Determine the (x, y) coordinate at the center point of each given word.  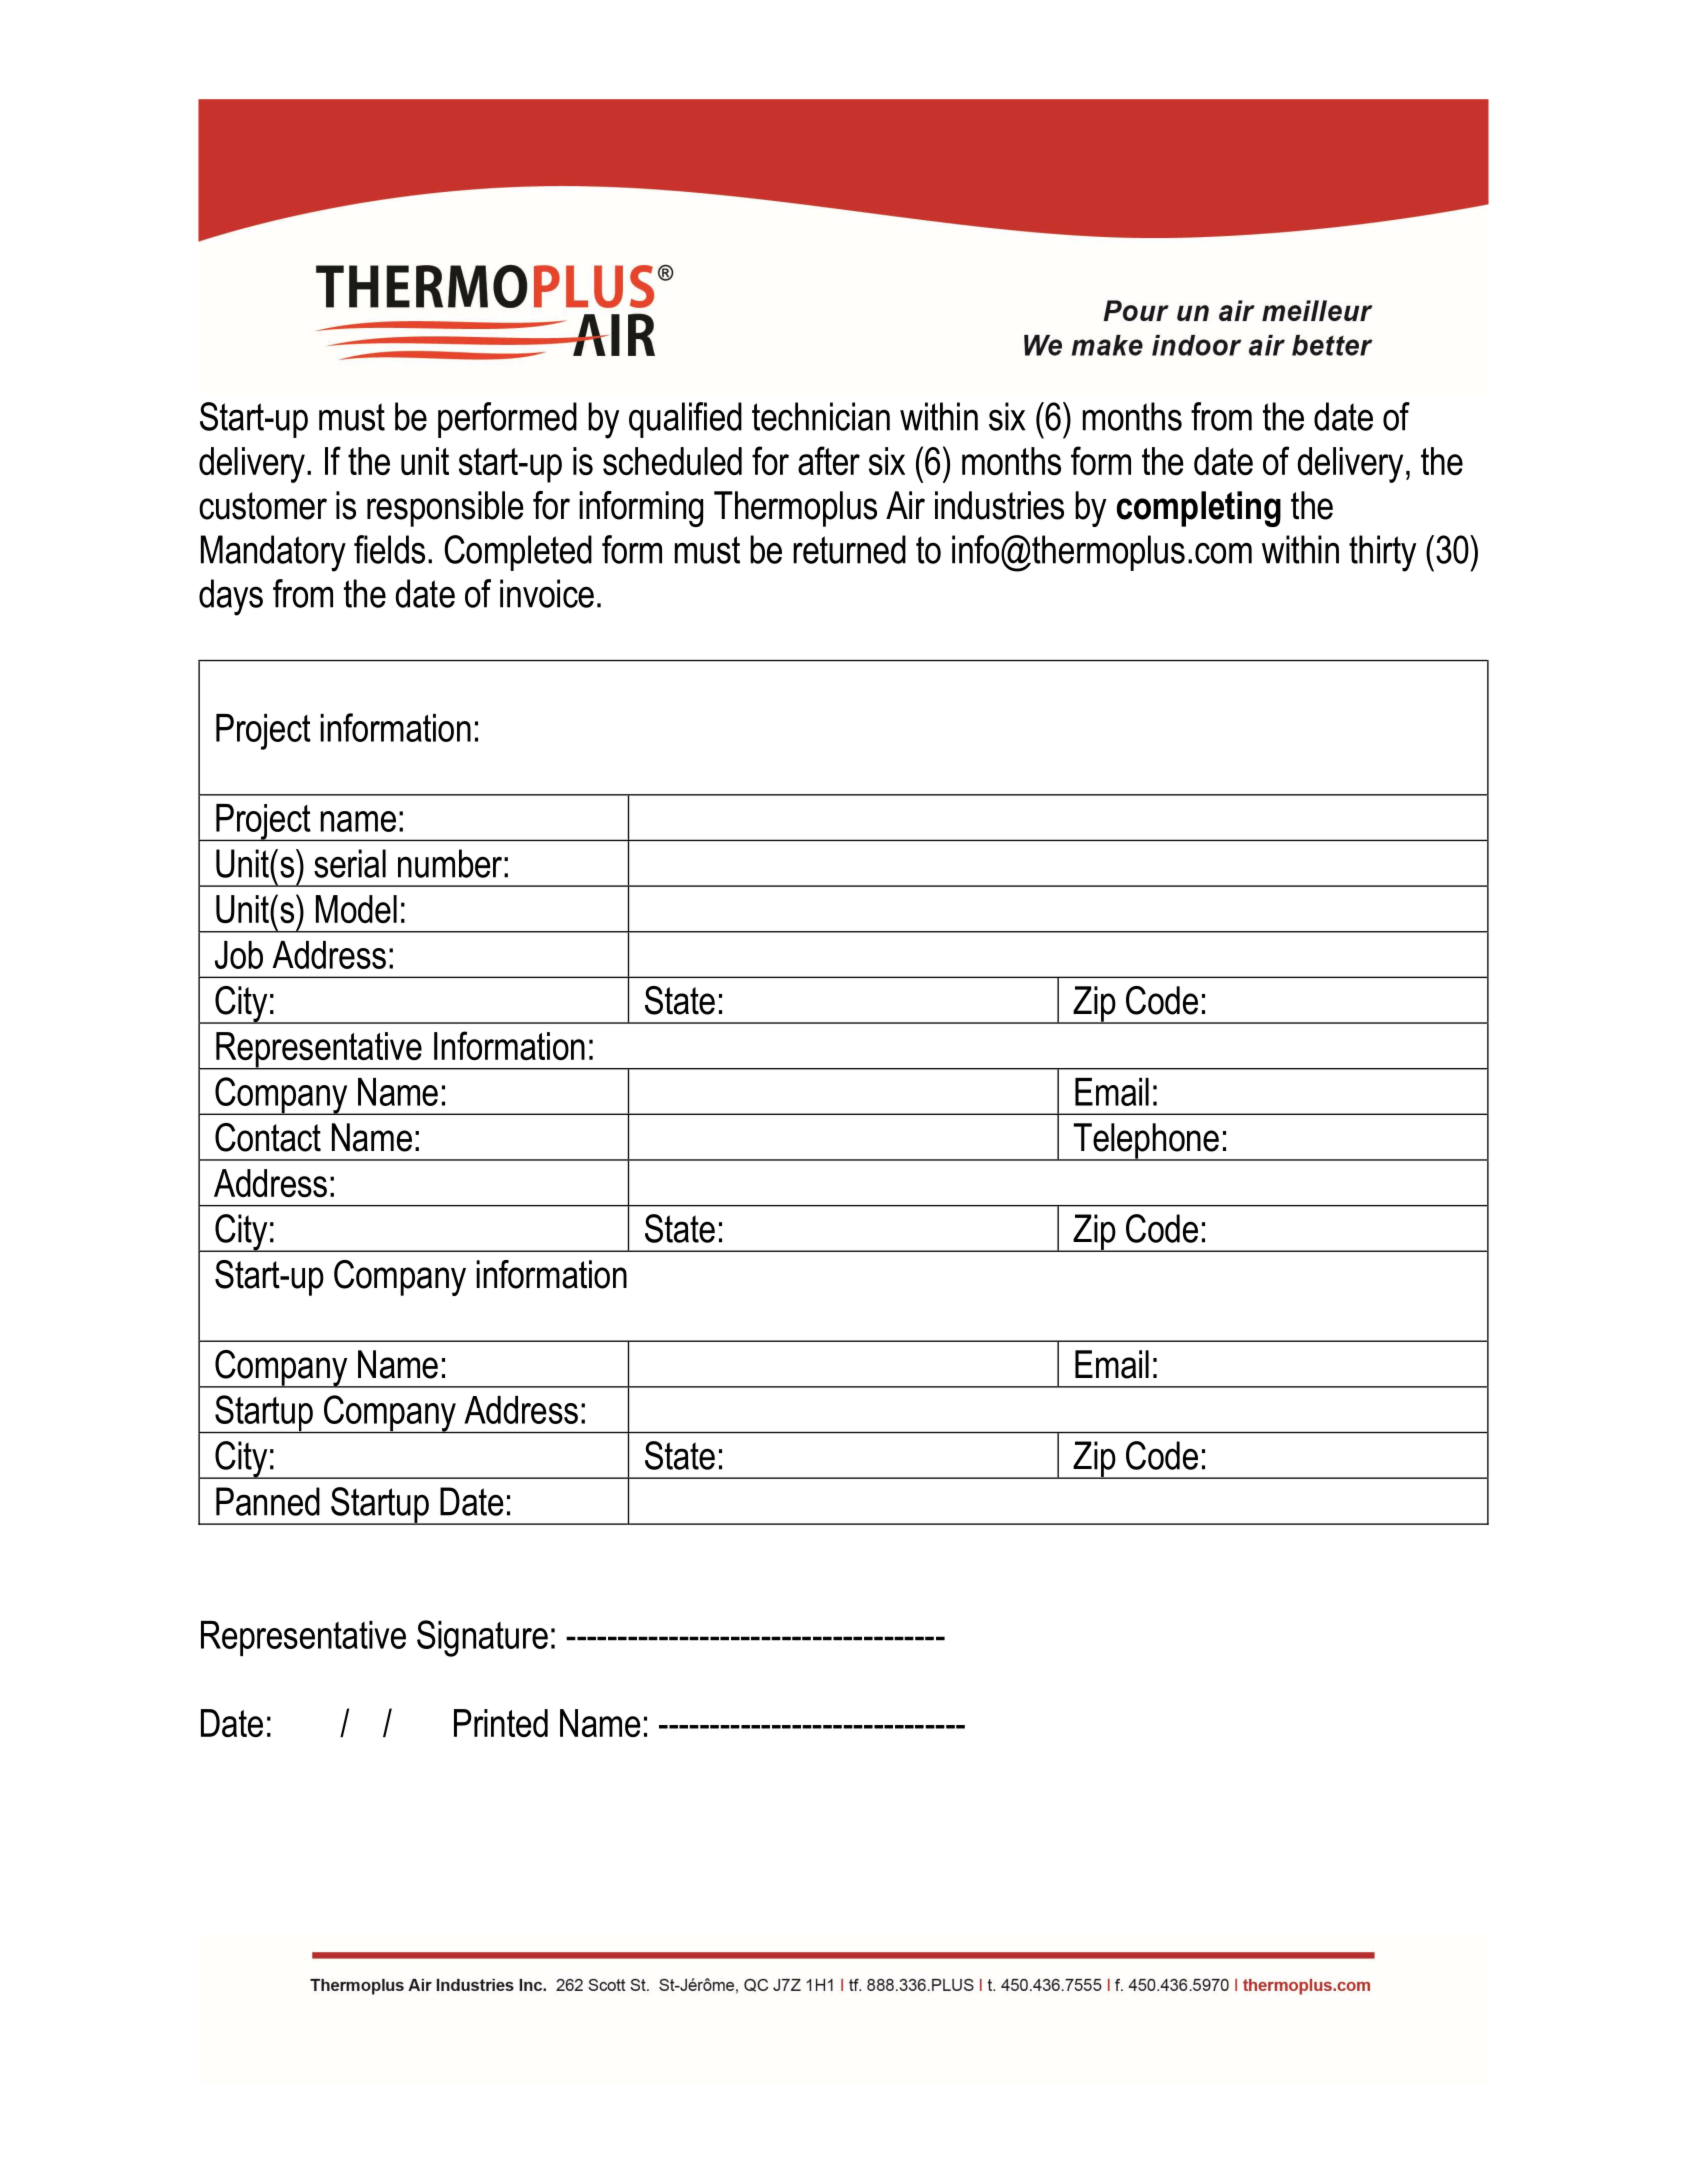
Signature (482, 1638)
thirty (1382, 553)
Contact (268, 1137)
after (829, 460)
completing (1199, 509)
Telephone (1146, 1142)
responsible (445, 509)
